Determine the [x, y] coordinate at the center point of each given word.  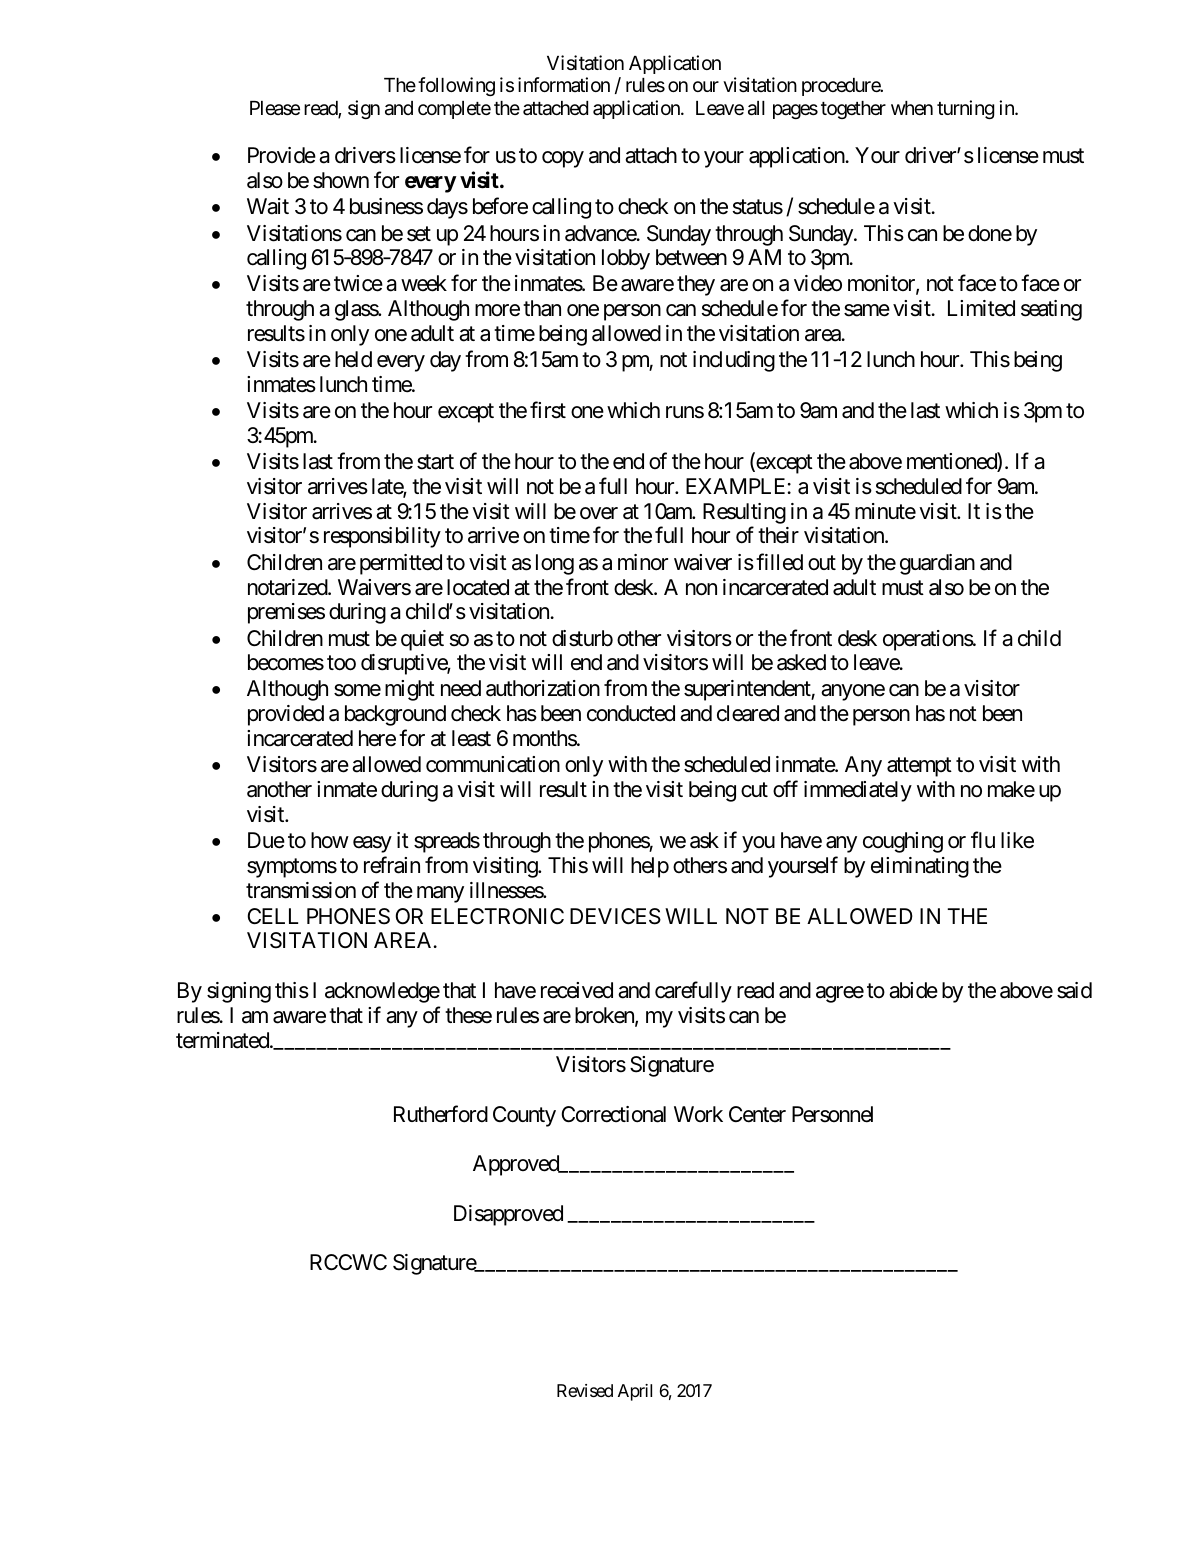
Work [698, 1114]
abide [913, 990]
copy [563, 159]
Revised [585, 1390]
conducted [631, 713]
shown [341, 180]
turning [965, 109]
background [395, 715]
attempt [919, 767]
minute [885, 511]
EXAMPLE [737, 486]
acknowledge [382, 992]
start [435, 462]
